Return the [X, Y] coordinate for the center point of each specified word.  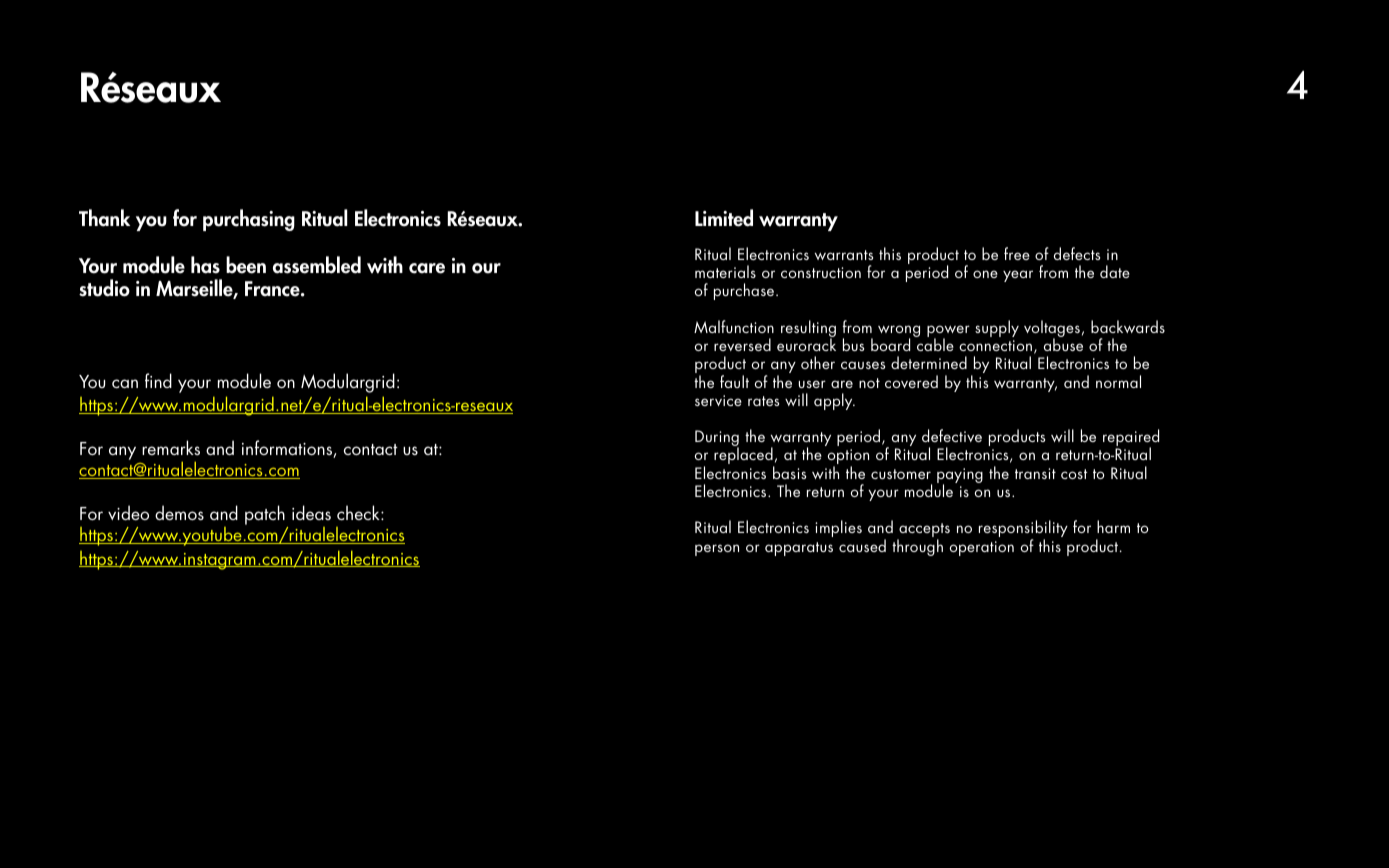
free [1017, 253]
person [717, 550]
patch [265, 515]
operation [982, 548]
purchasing [249, 220]
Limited [724, 218]
